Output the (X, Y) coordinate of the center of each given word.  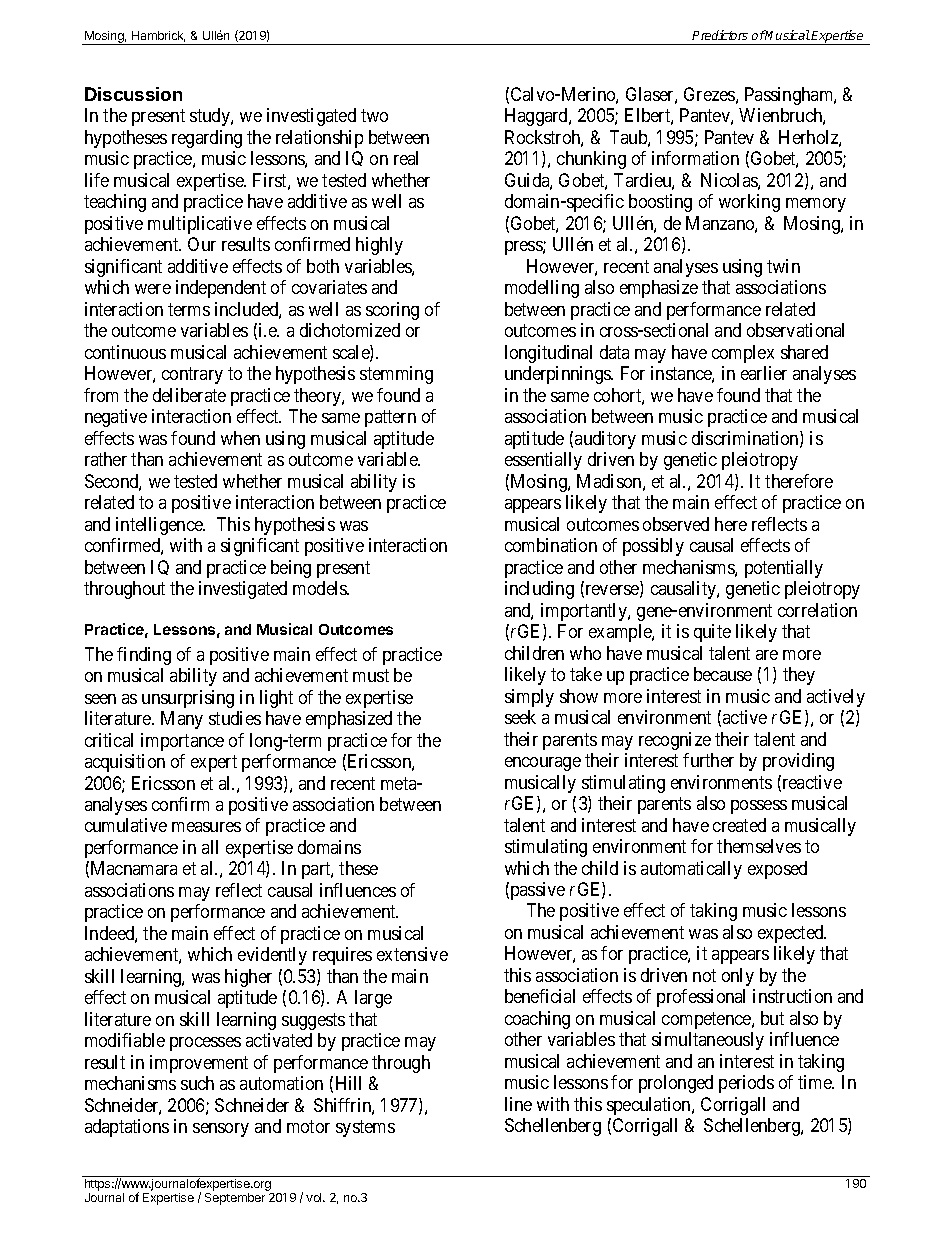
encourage (543, 764)
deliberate (189, 395)
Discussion (133, 94)
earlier (764, 373)
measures (206, 827)
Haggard (537, 117)
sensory (221, 1130)
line (518, 1104)
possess (759, 807)
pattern (390, 418)
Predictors (720, 35)
